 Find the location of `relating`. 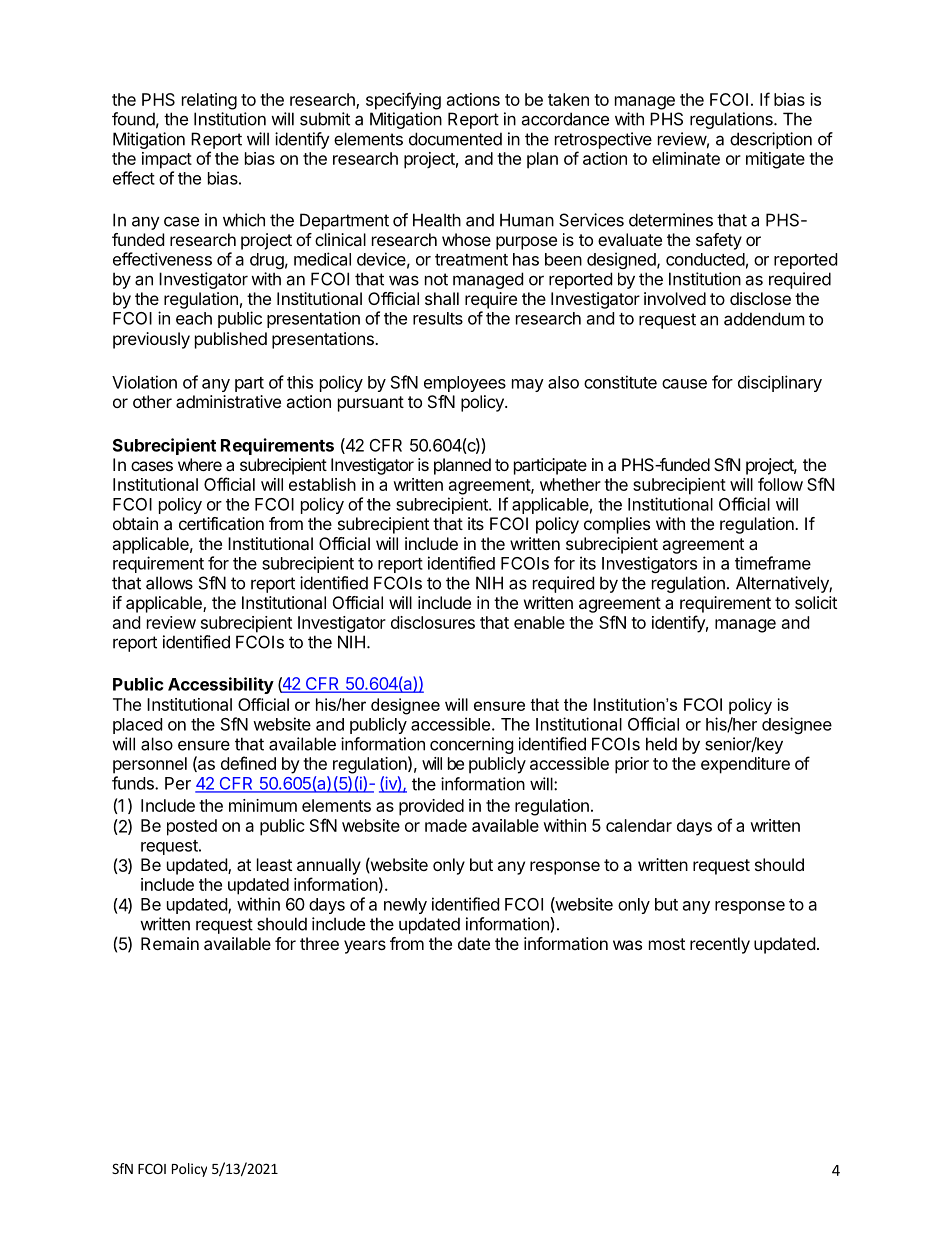

relating is located at coordinates (209, 101).
